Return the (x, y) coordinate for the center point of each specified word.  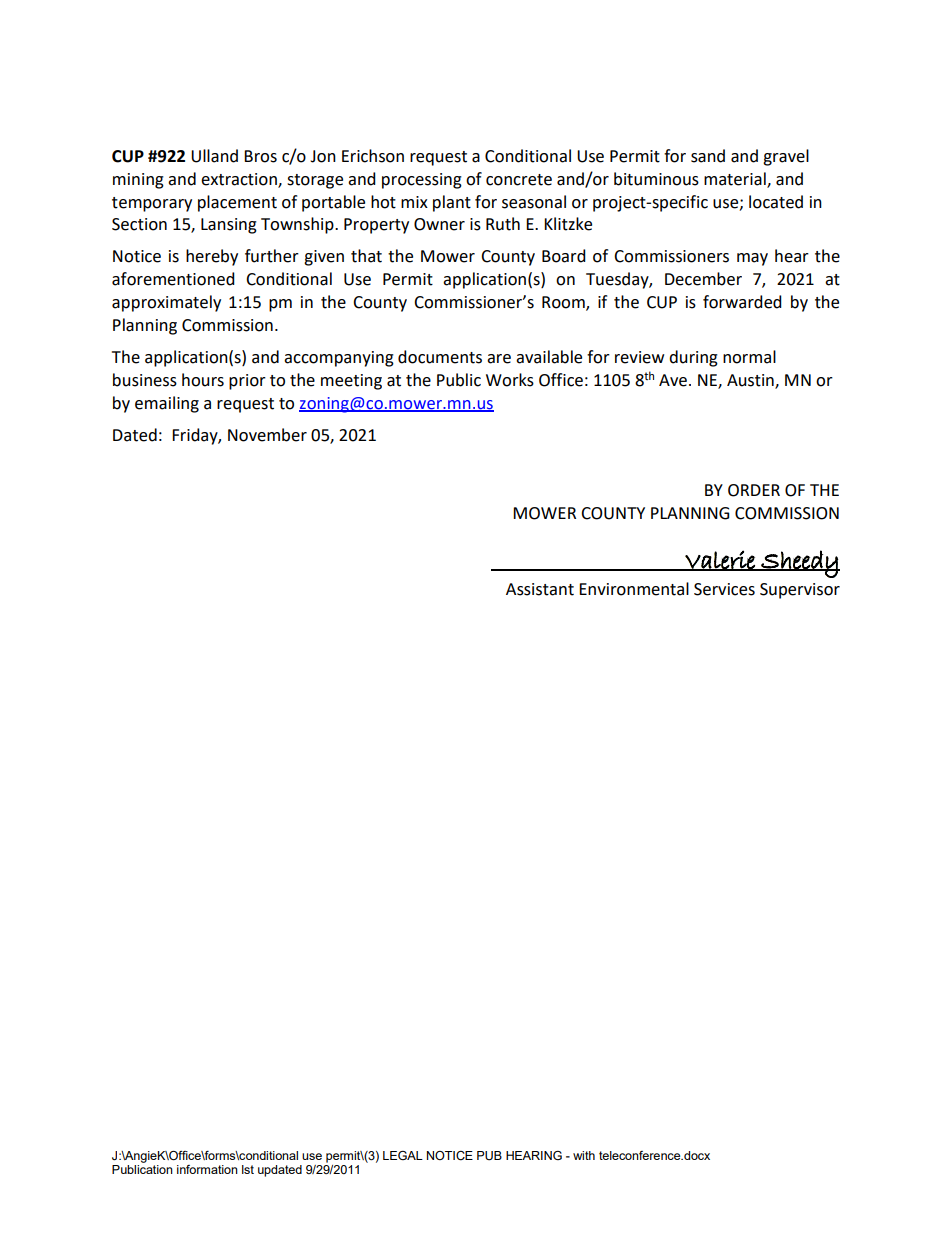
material (736, 179)
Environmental (634, 589)
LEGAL (403, 1155)
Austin (751, 381)
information (207, 1169)
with (584, 1155)
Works (510, 380)
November (267, 435)
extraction (240, 180)
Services (724, 589)
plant (452, 203)
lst (248, 1169)
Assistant (540, 589)
